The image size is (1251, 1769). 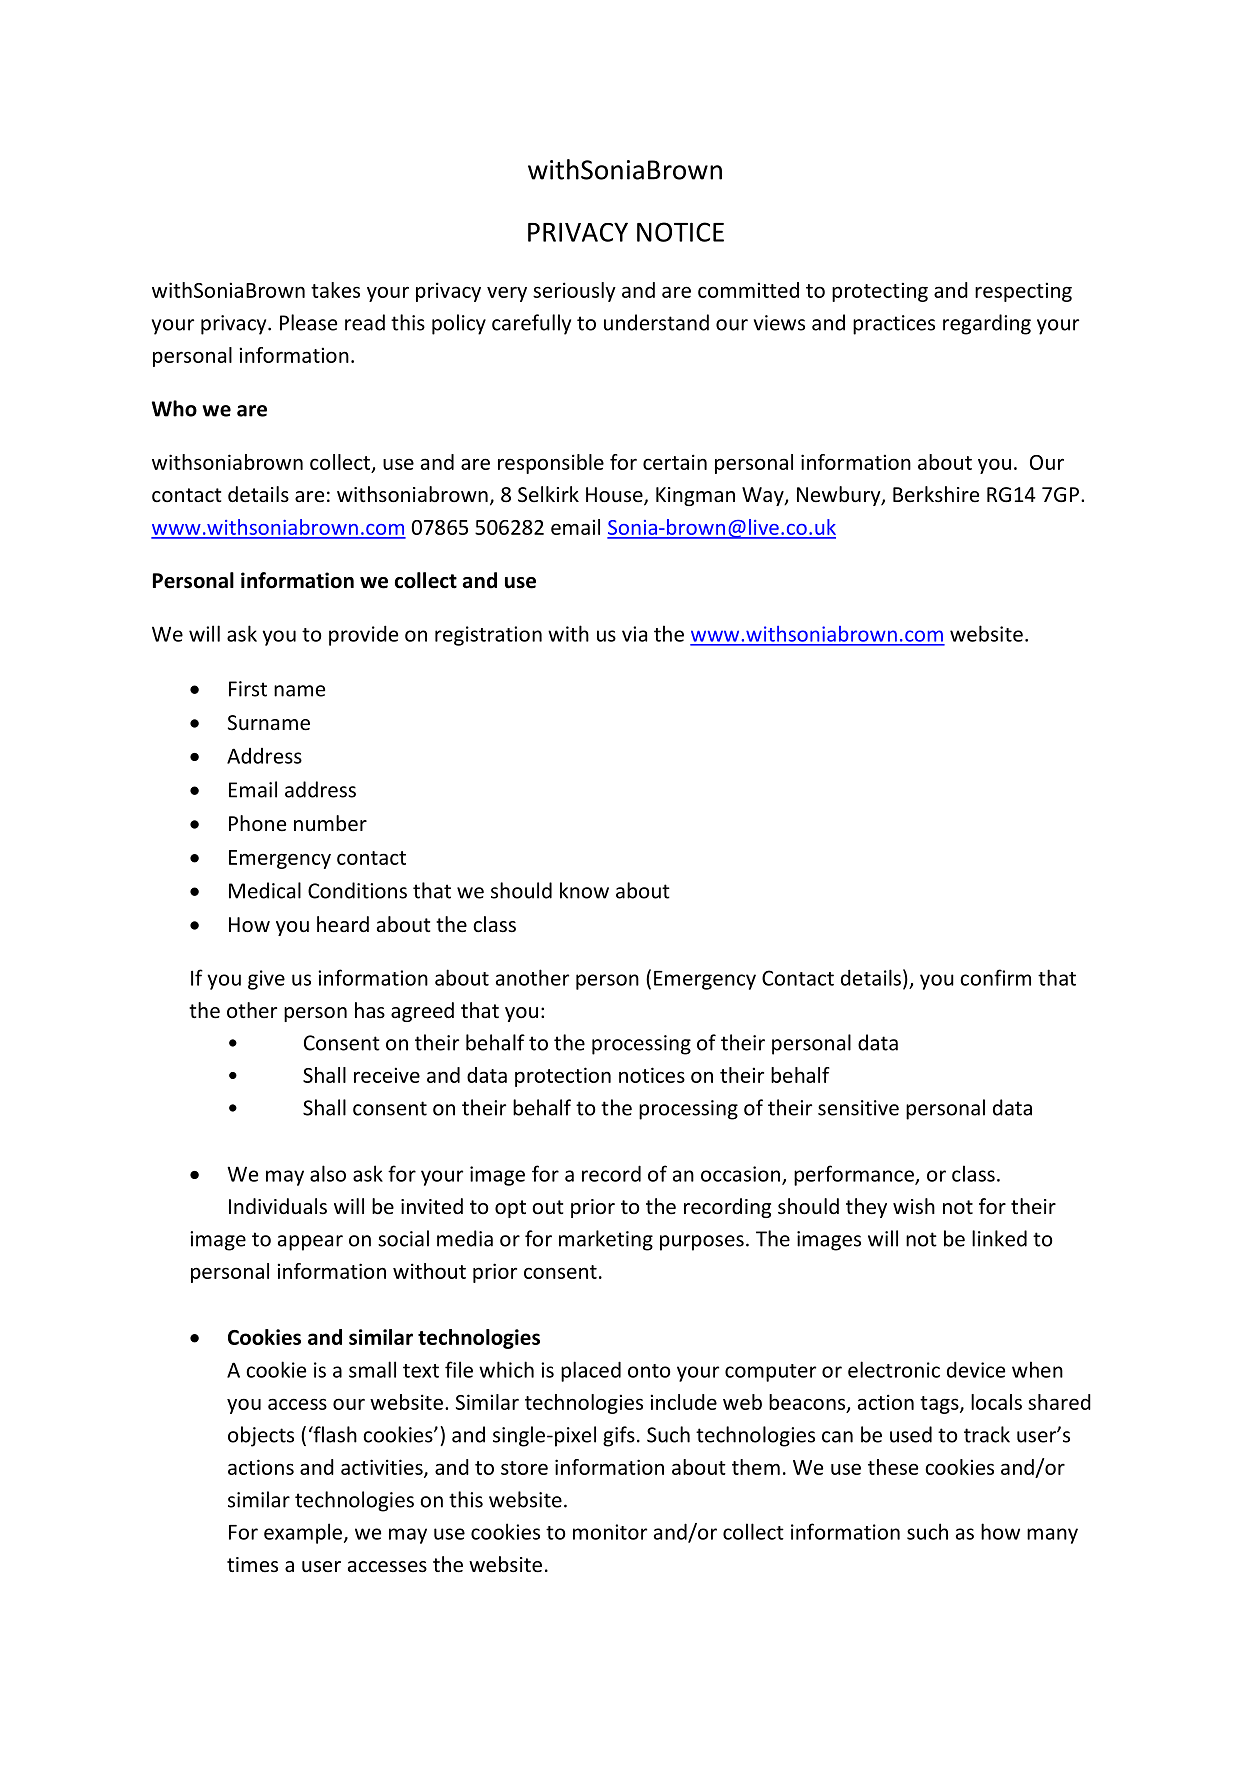 What do you see at coordinates (858, 1108) in the image?
I see `sensitive` at bounding box center [858, 1108].
